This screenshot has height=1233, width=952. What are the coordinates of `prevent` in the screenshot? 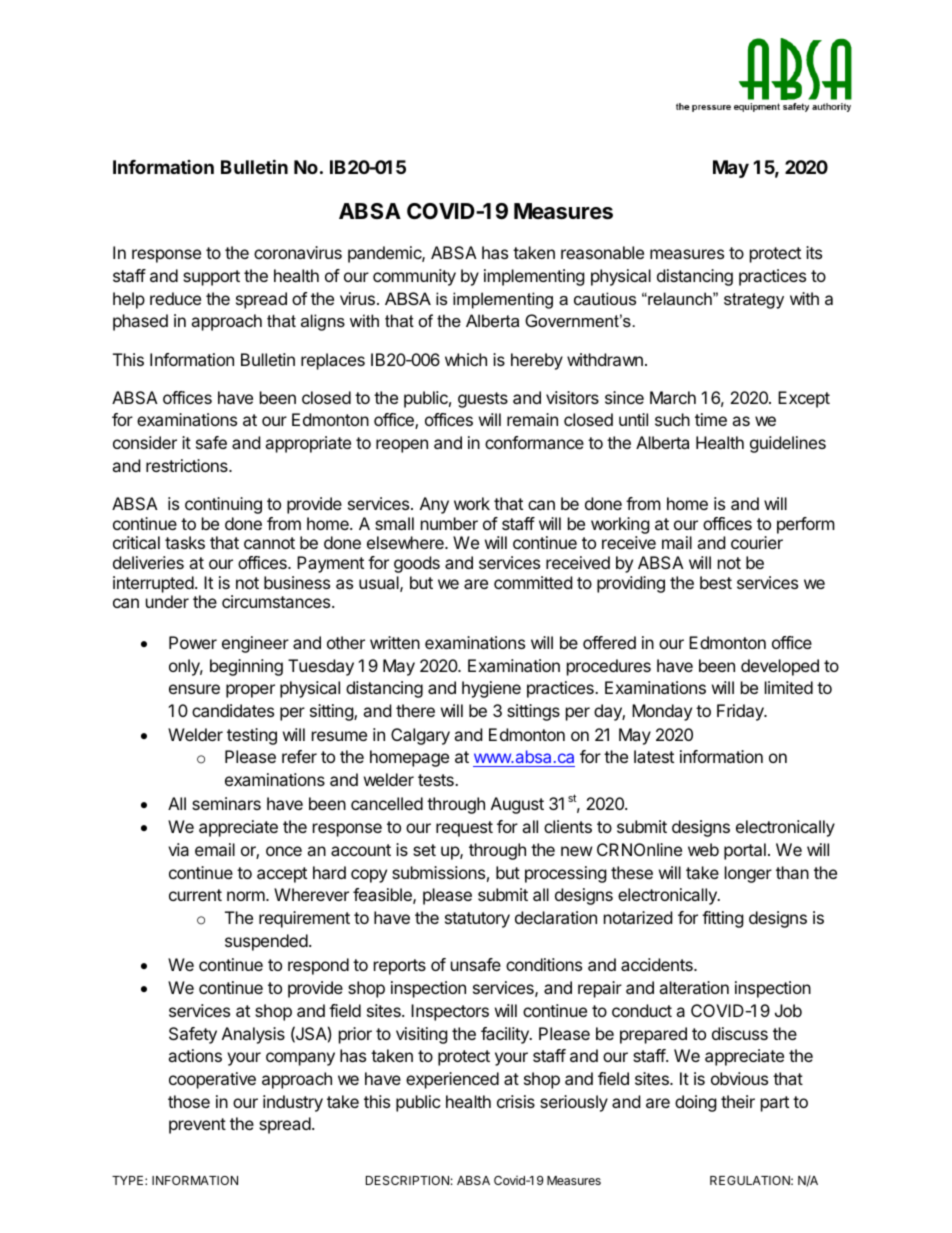 It's located at (197, 1126).
